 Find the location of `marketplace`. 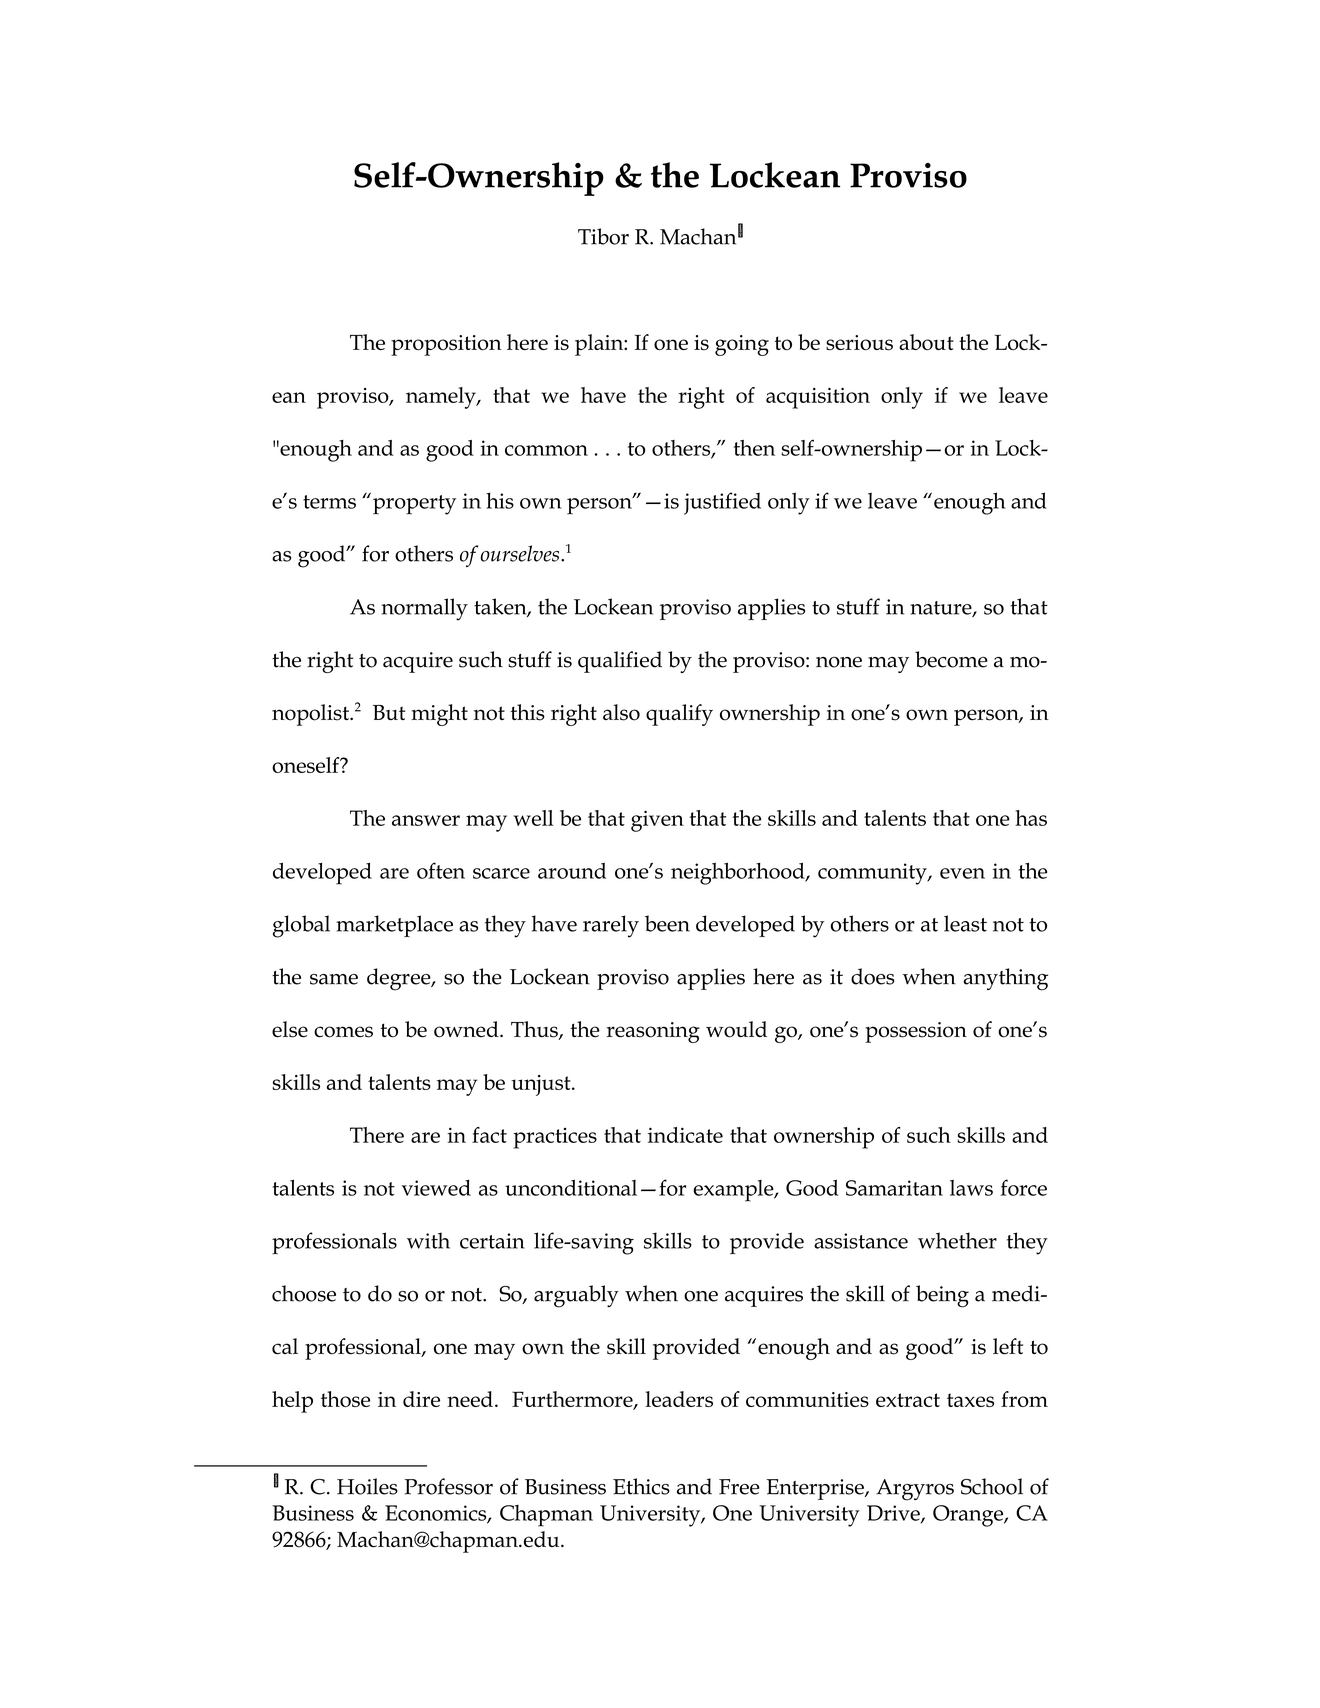

marketplace is located at coordinates (394, 926).
